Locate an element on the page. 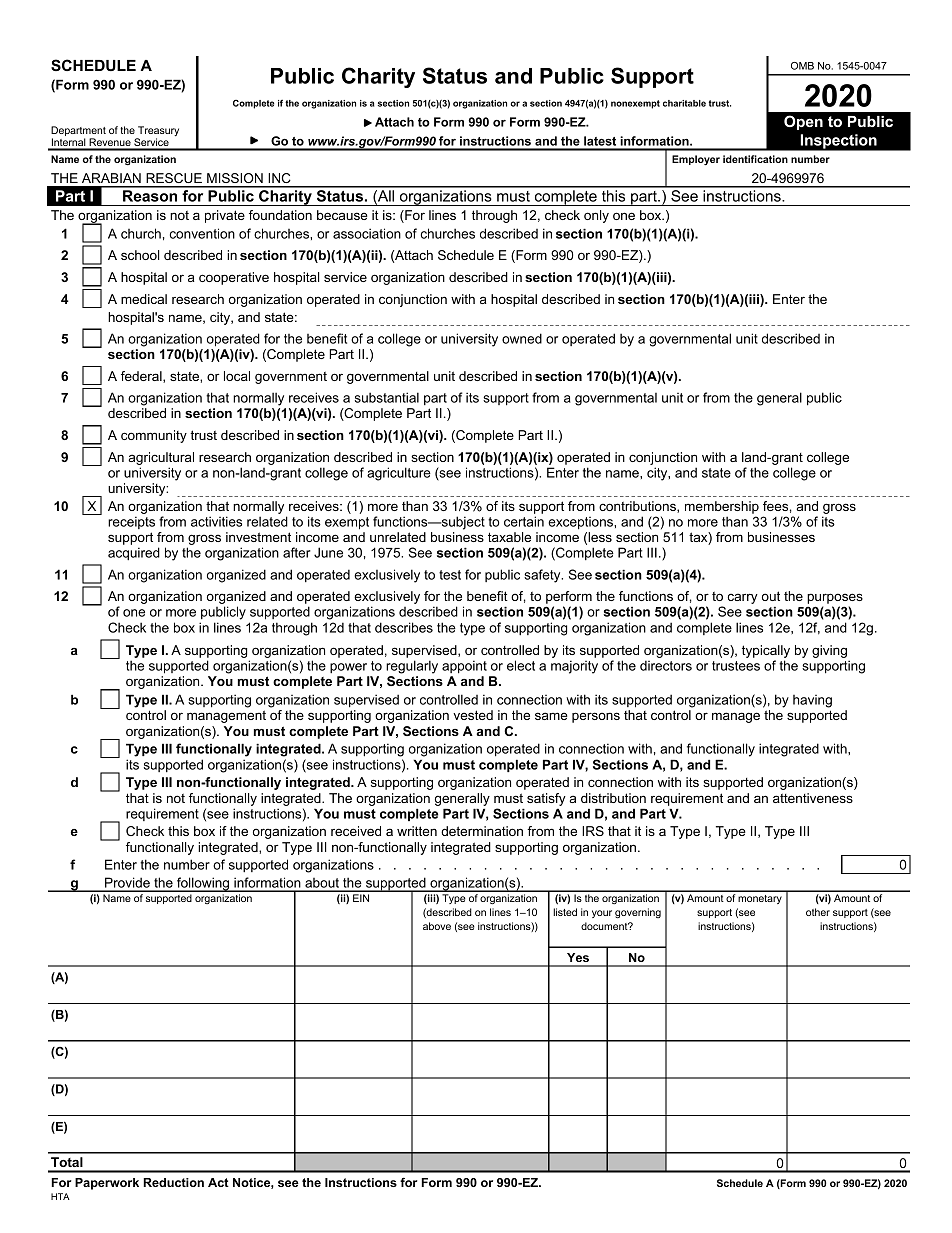 This image has width=952, height=1233. Reduction is located at coordinates (173, 1182).
